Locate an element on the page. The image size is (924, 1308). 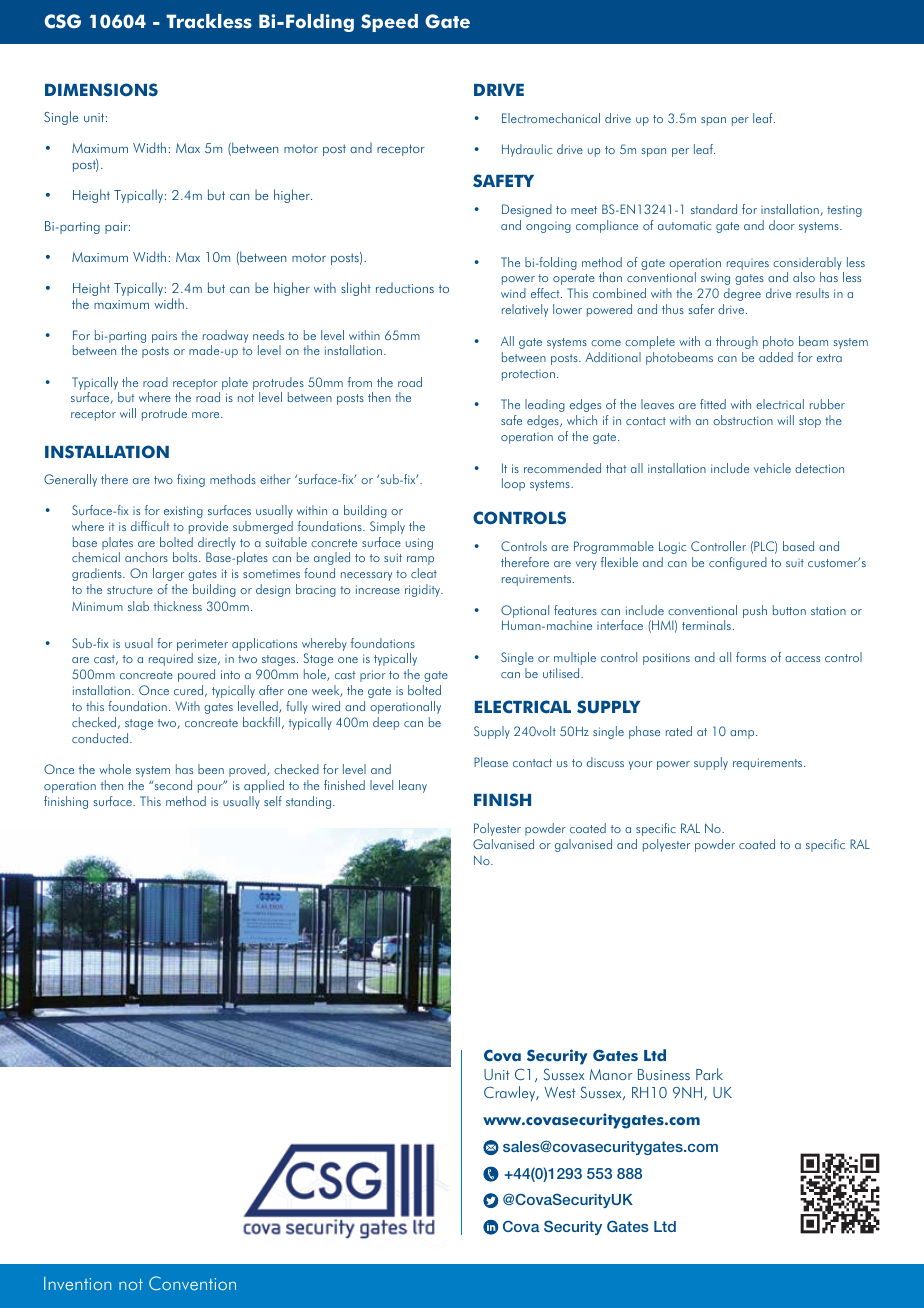
DIMENSIONS is located at coordinates (101, 90).
